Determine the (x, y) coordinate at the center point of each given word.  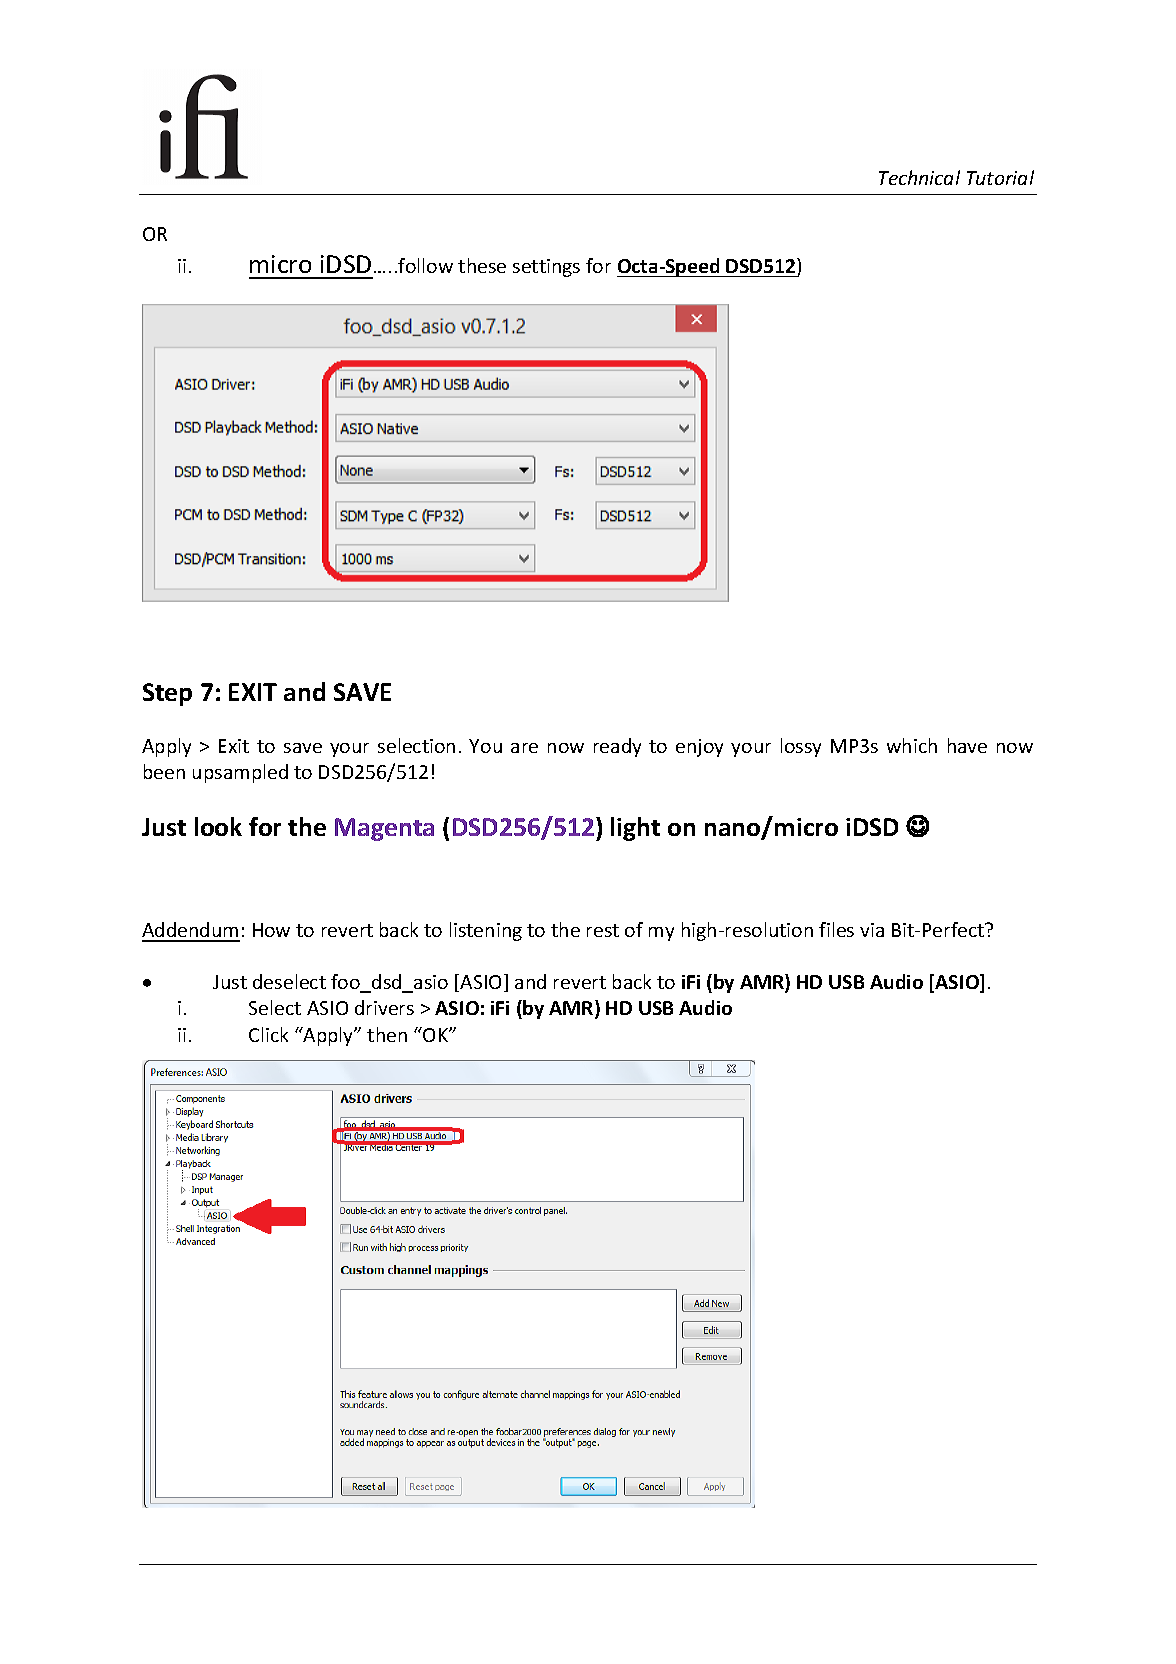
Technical (919, 177)
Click (268, 1034)
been (164, 771)
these (482, 265)
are (524, 748)
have (967, 745)
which (912, 745)
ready (617, 747)
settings (546, 268)
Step (167, 694)
